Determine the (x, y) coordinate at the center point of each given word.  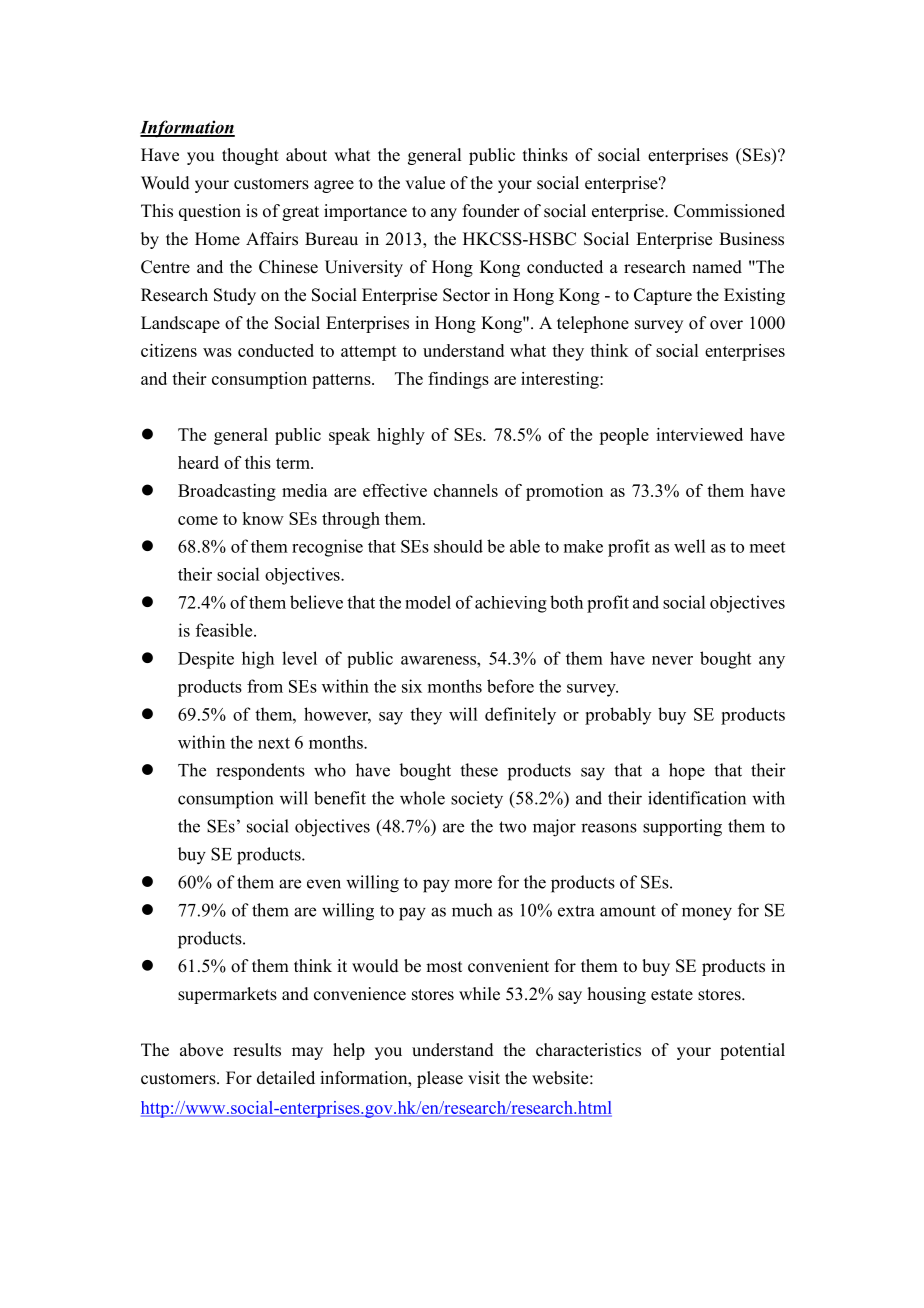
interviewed (699, 434)
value (425, 183)
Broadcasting (227, 492)
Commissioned (729, 211)
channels (466, 490)
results (257, 1050)
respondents (260, 771)
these (479, 770)
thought (250, 156)
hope (687, 771)
